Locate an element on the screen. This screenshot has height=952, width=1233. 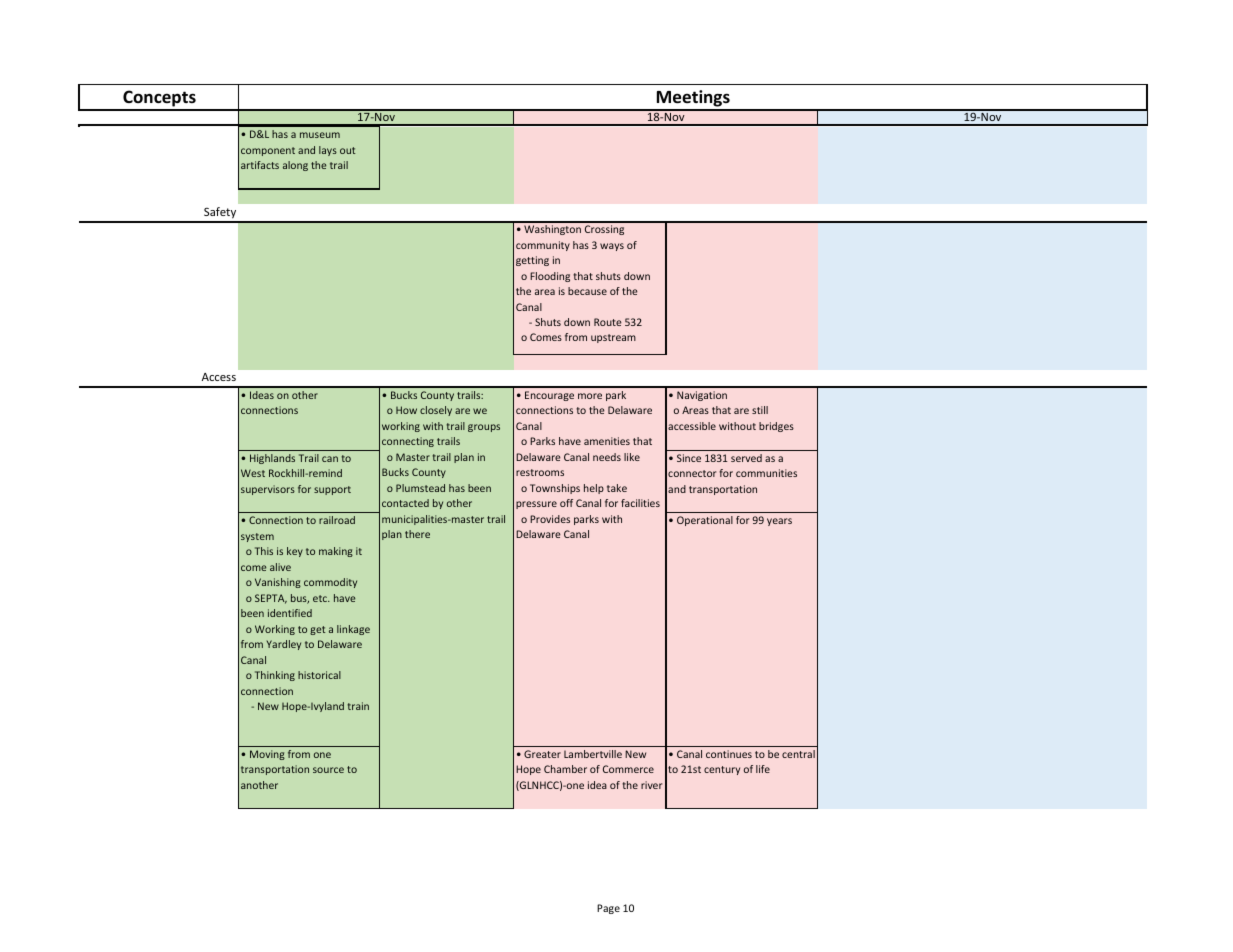
source is located at coordinates (328, 770).
